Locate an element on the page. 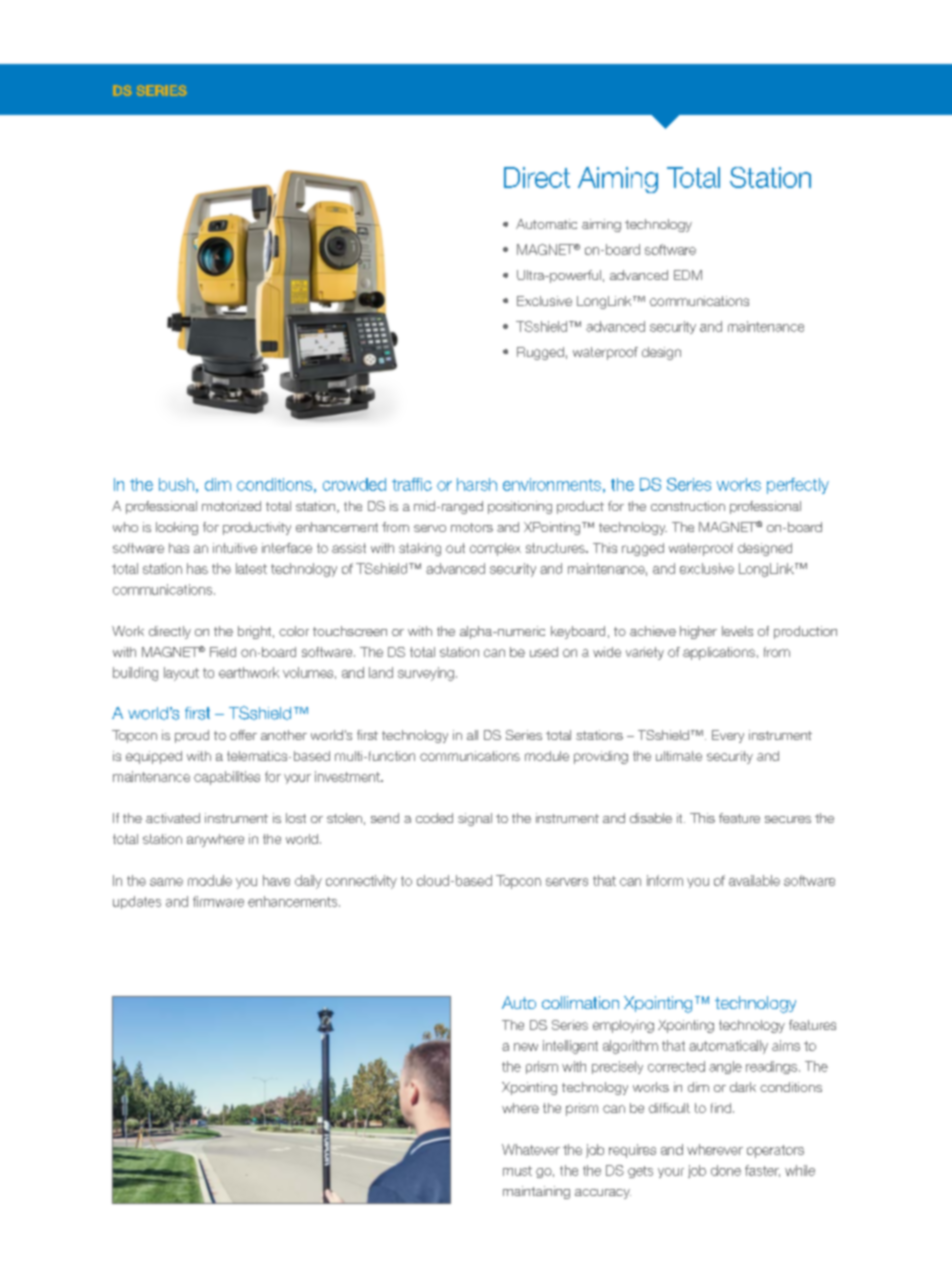 This document has height=1267, width=952. EDM is located at coordinates (688, 275).
